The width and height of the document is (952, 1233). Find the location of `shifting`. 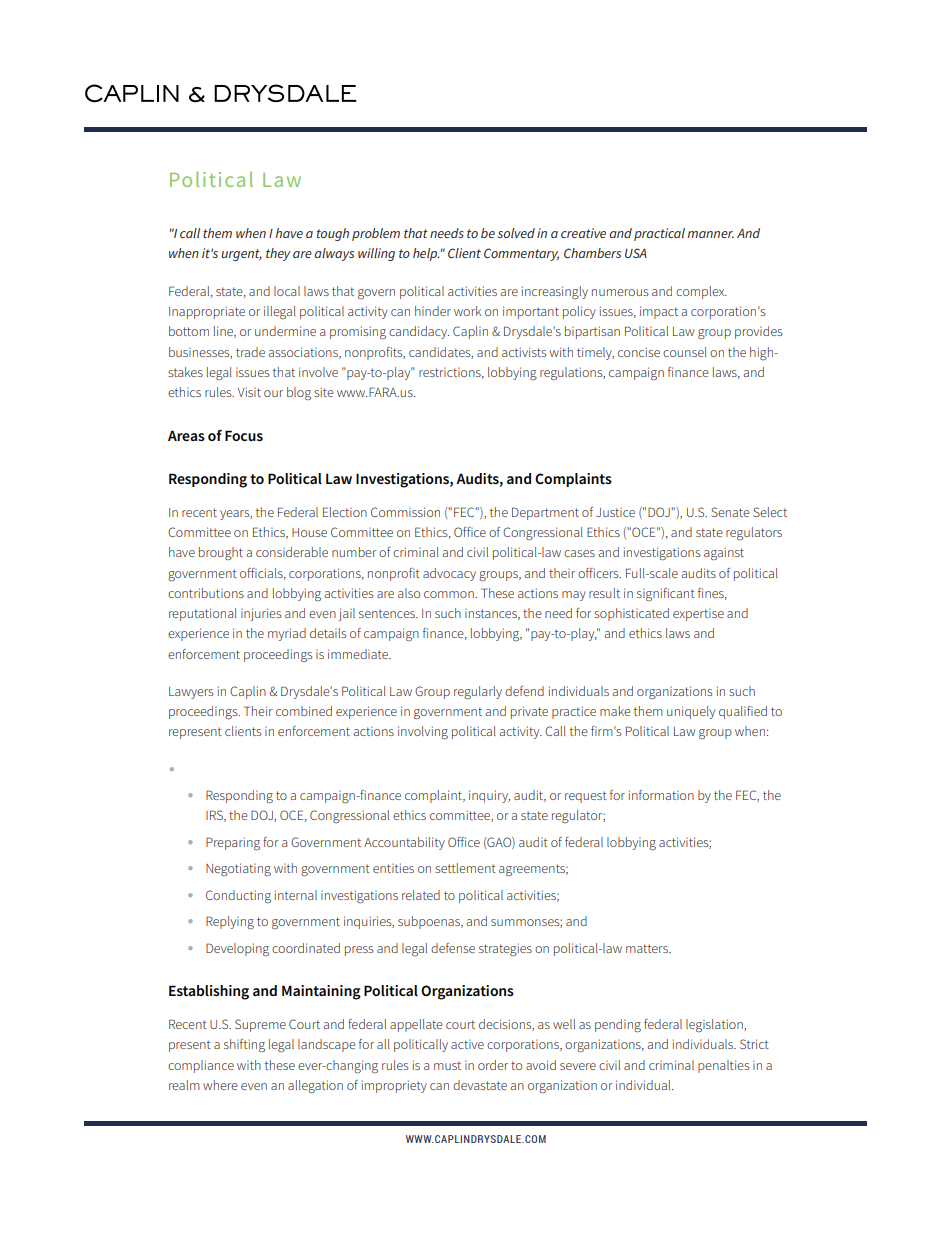

shifting is located at coordinates (244, 1045).
